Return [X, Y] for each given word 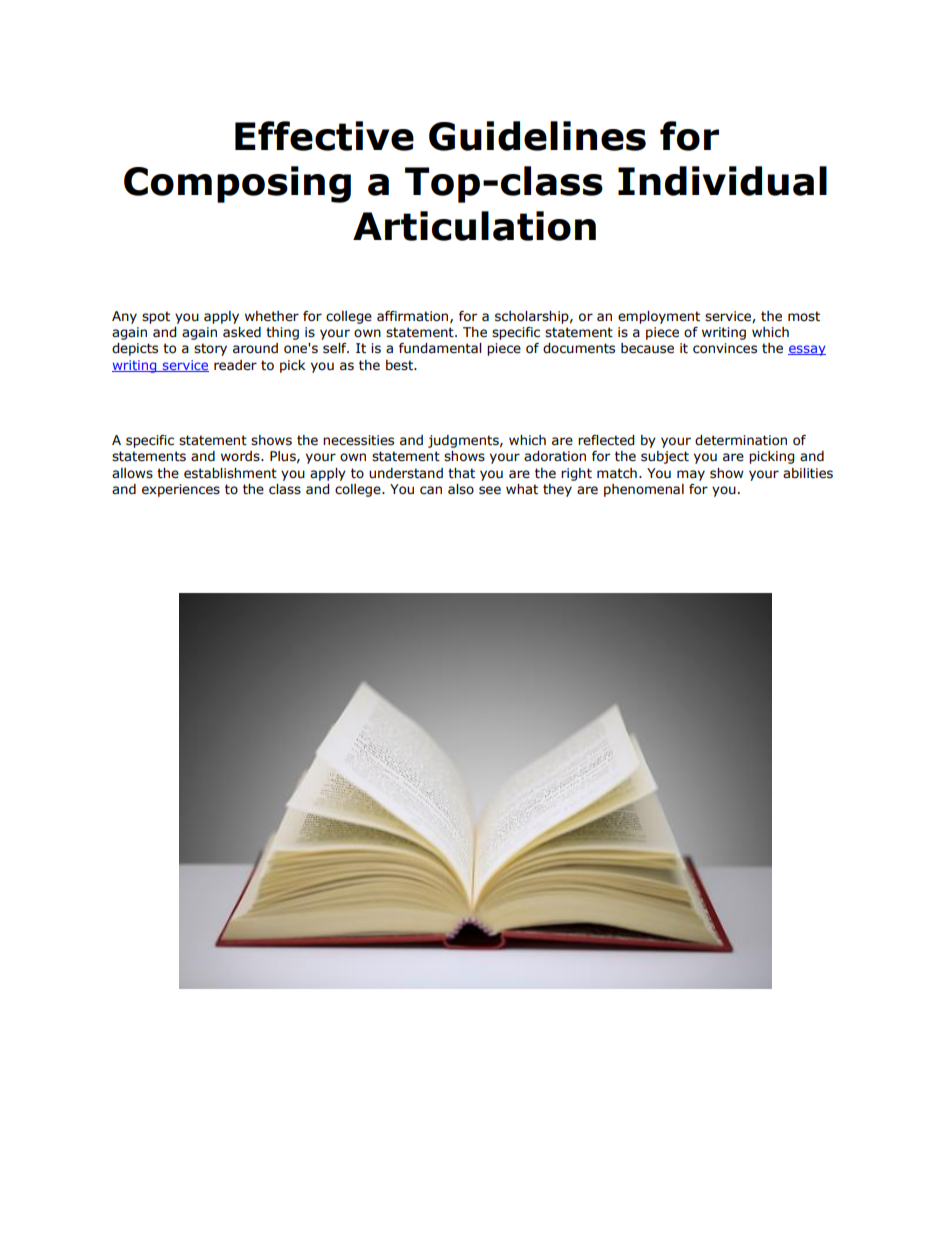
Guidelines [537, 136]
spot [156, 317]
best [401, 365]
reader [235, 365]
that [461, 473]
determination [741, 440]
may [691, 475]
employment [659, 317]
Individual [722, 181]
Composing [237, 184]
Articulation [474, 226]
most [804, 316]
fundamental [440, 348]
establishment [230, 473]
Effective [324, 136]
